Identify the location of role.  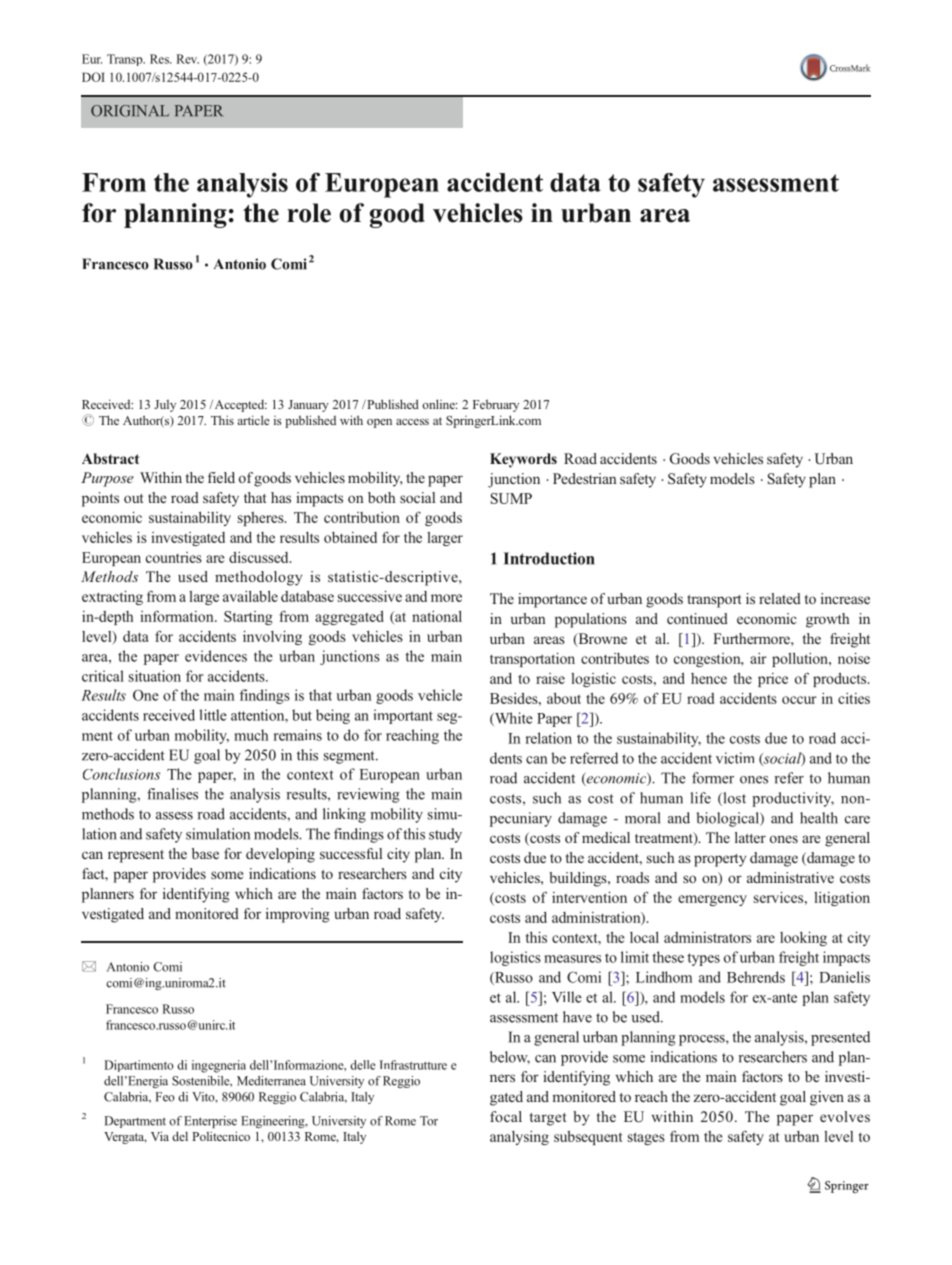
(309, 213).
